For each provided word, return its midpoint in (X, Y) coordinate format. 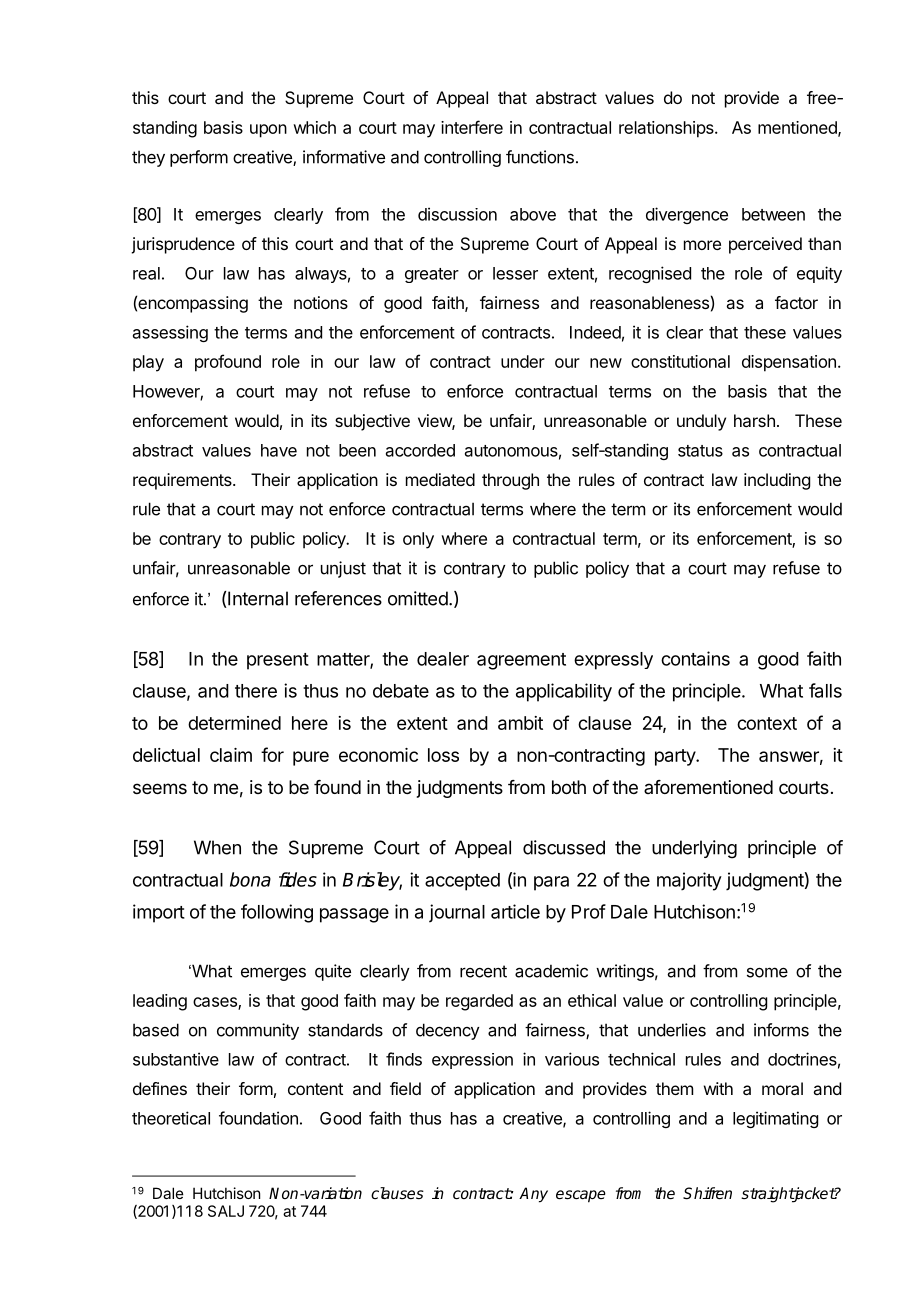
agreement (521, 661)
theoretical (171, 1118)
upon (268, 131)
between (773, 214)
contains (695, 658)
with (718, 1088)
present (278, 661)
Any (533, 1195)
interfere (472, 127)
